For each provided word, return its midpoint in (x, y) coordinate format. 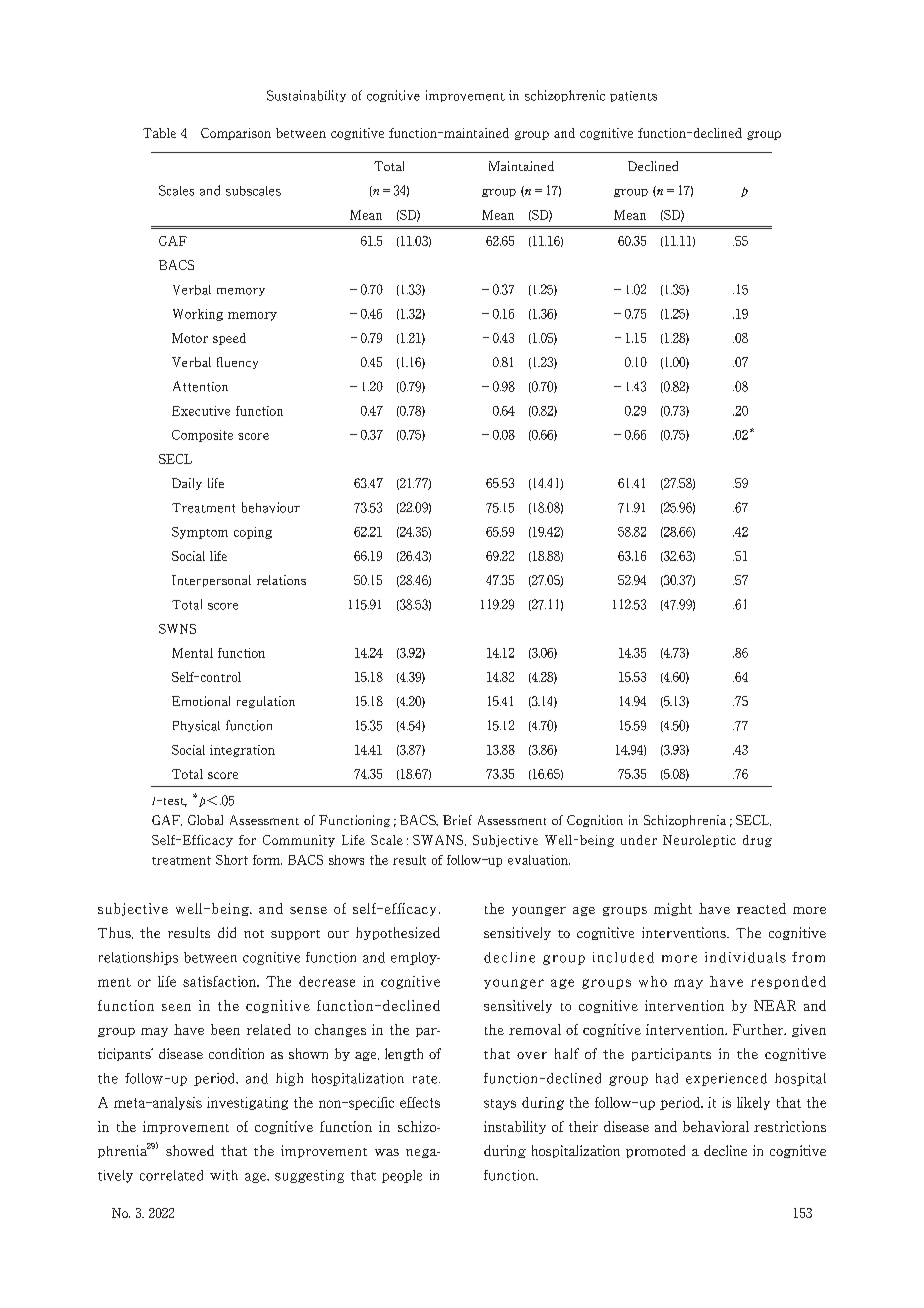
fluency (237, 363)
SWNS (177, 629)
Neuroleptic (699, 841)
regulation (266, 702)
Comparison (236, 134)
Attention (200, 386)
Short (232, 860)
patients (633, 96)
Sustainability (306, 96)
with (224, 1175)
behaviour (271, 507)
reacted (761, 908)
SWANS (439, 840)
